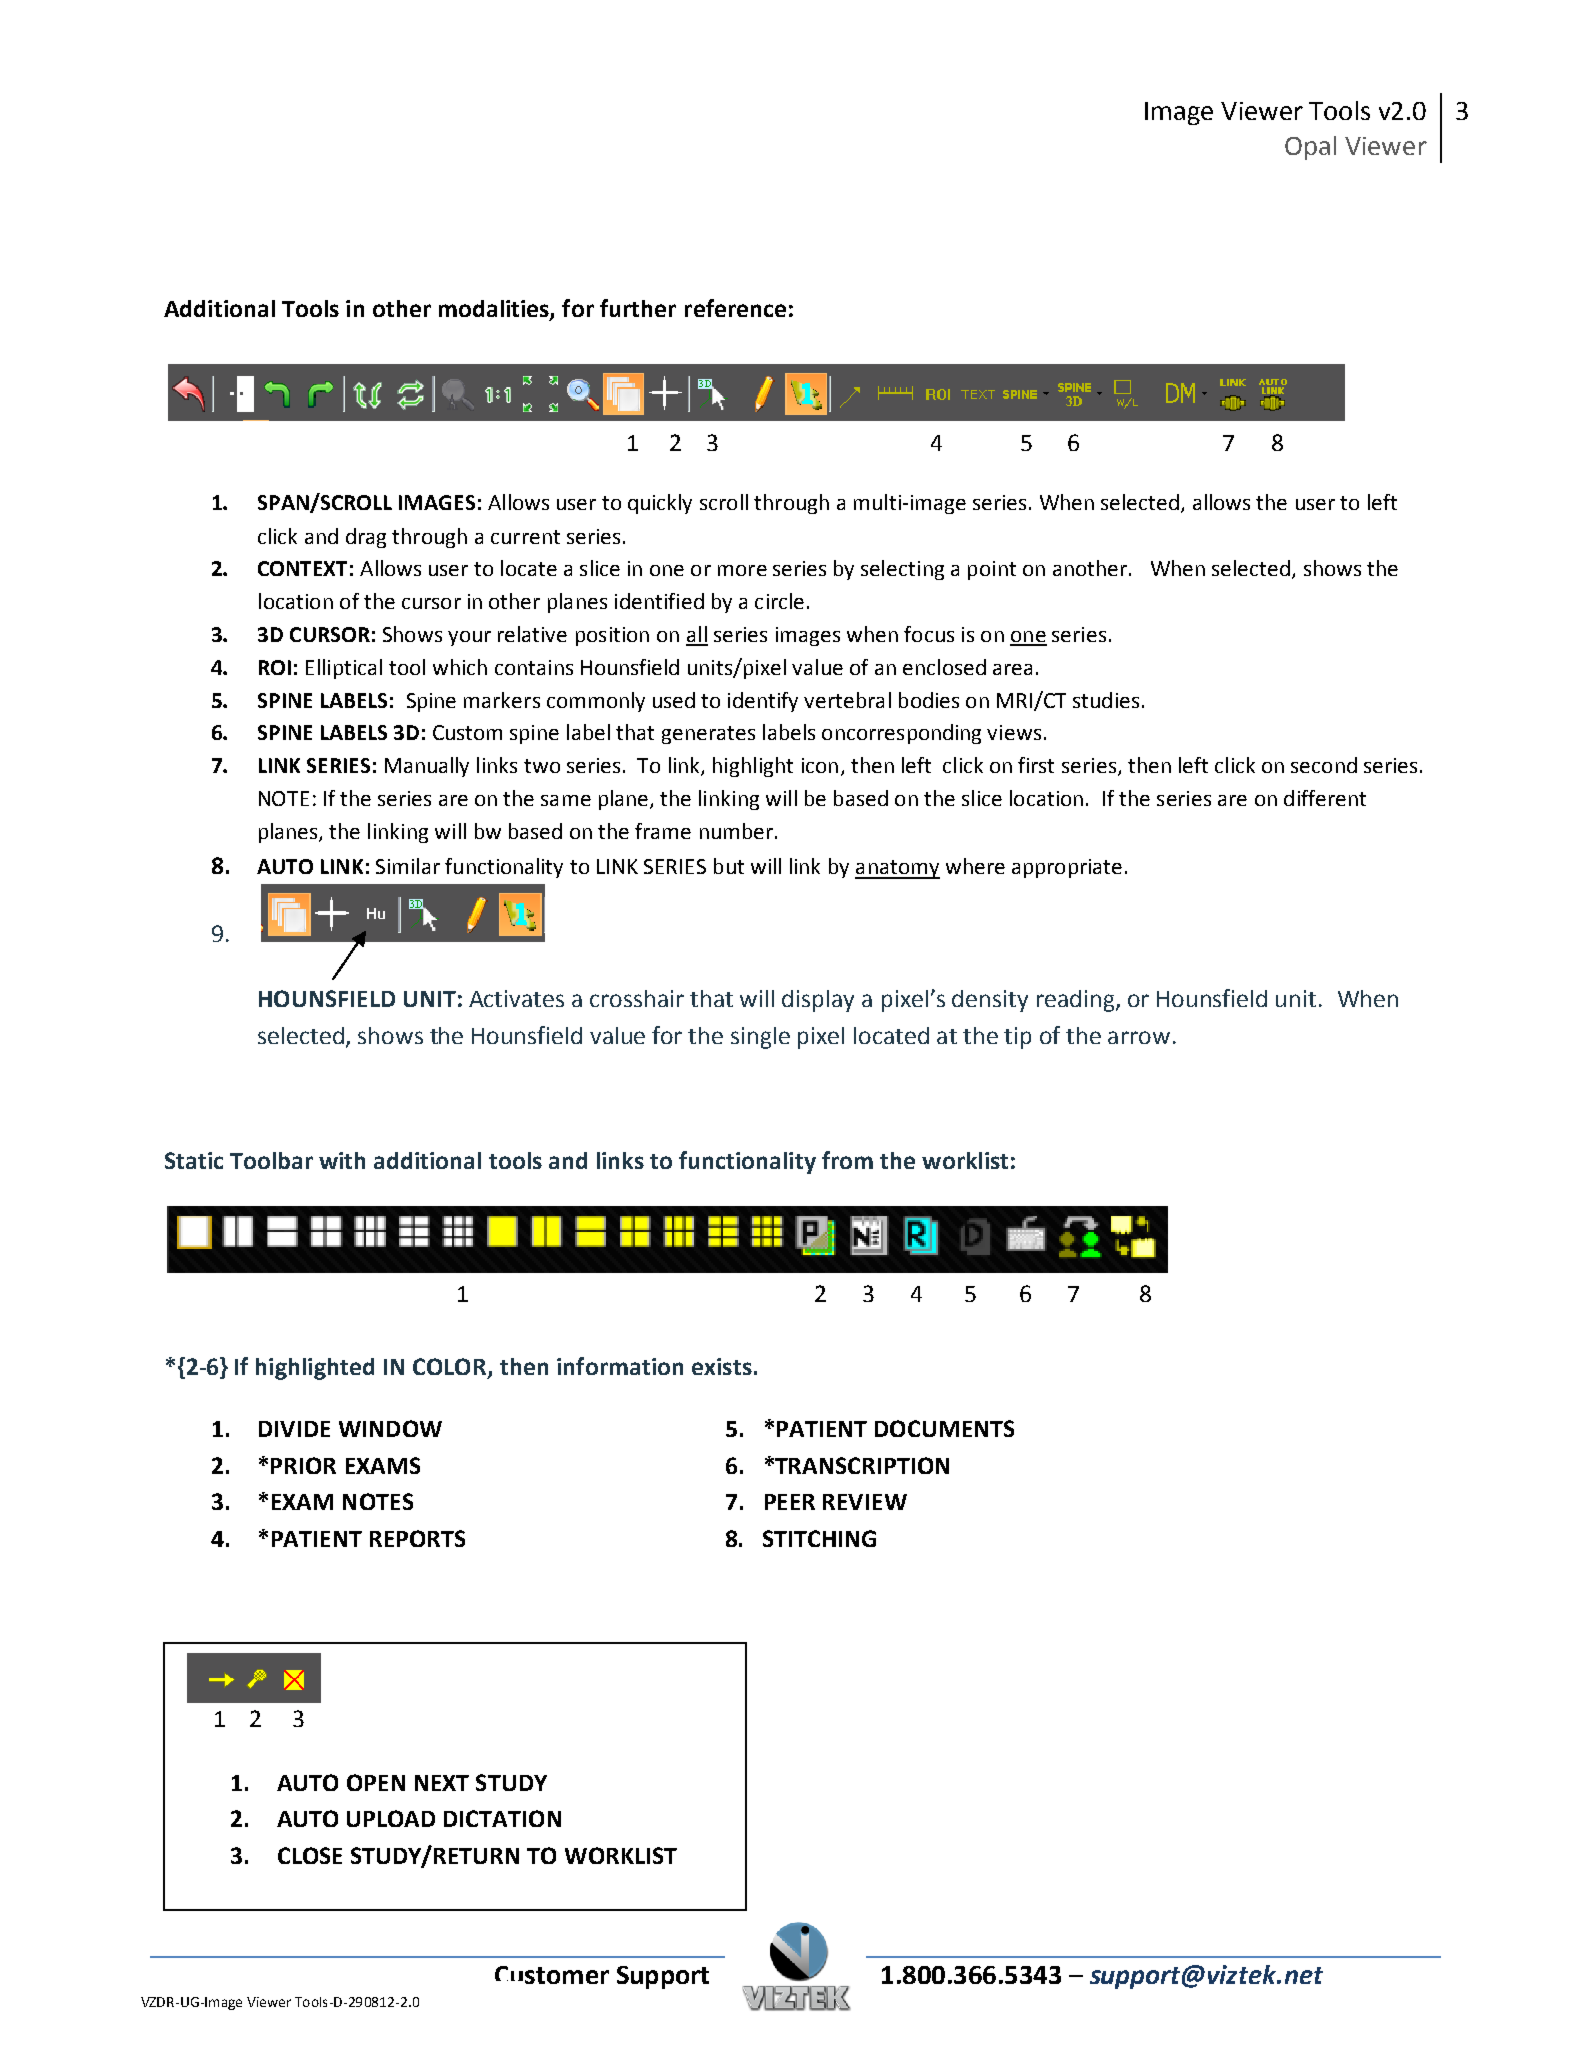 Image resolution: width=1590 pixels, height=2058 pixels. What do you see at coordinates (1077, 1001) in the page?
I see `reading` at bounding box center [1077, 1001].
